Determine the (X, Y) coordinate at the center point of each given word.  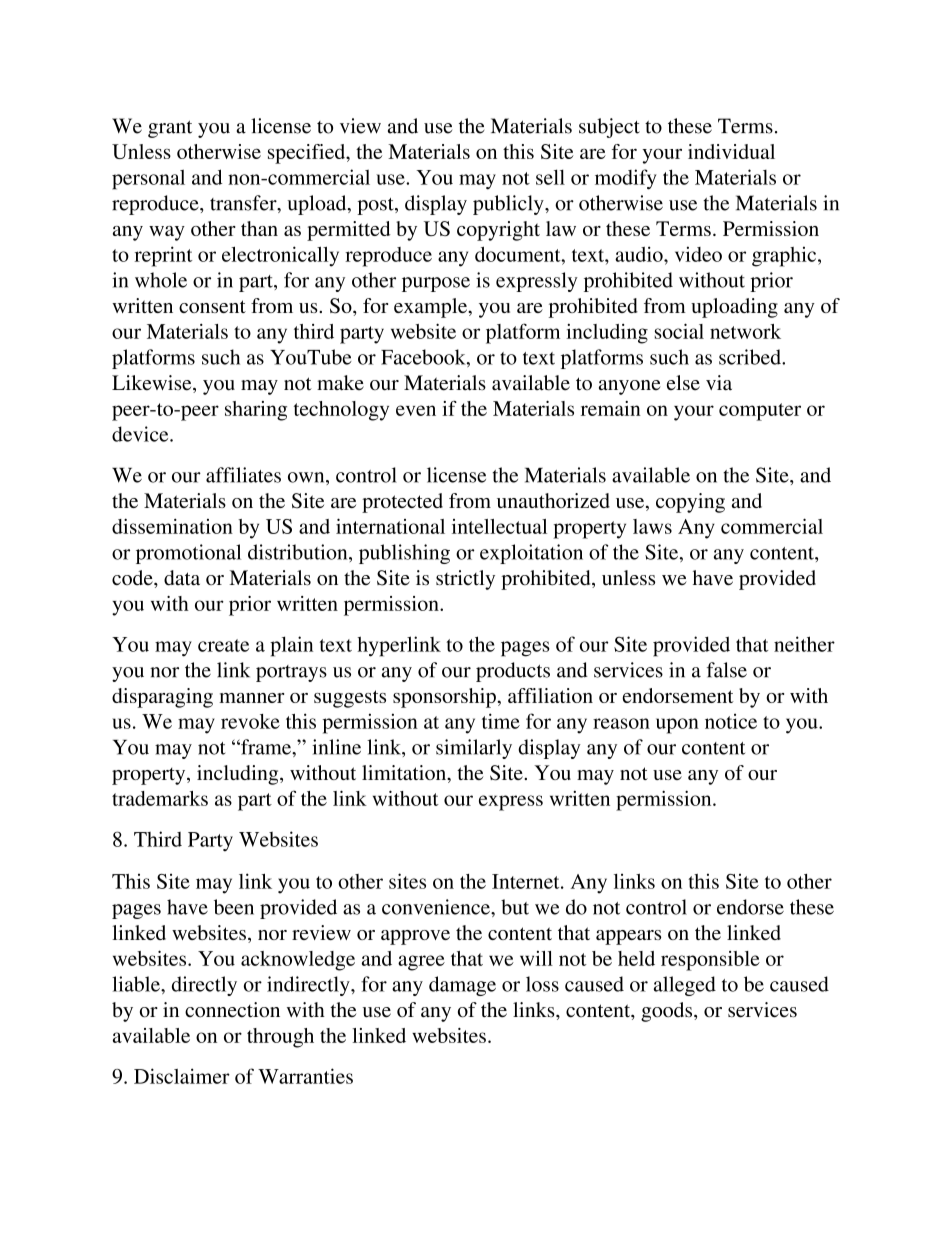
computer (760, 412)
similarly (474, 749)
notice (731, 721)
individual (731, 151)
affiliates (243, 475)
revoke (250, 721)
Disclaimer (182, 1076)
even (416, 410)
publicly (509, 205)
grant (170, 129)
